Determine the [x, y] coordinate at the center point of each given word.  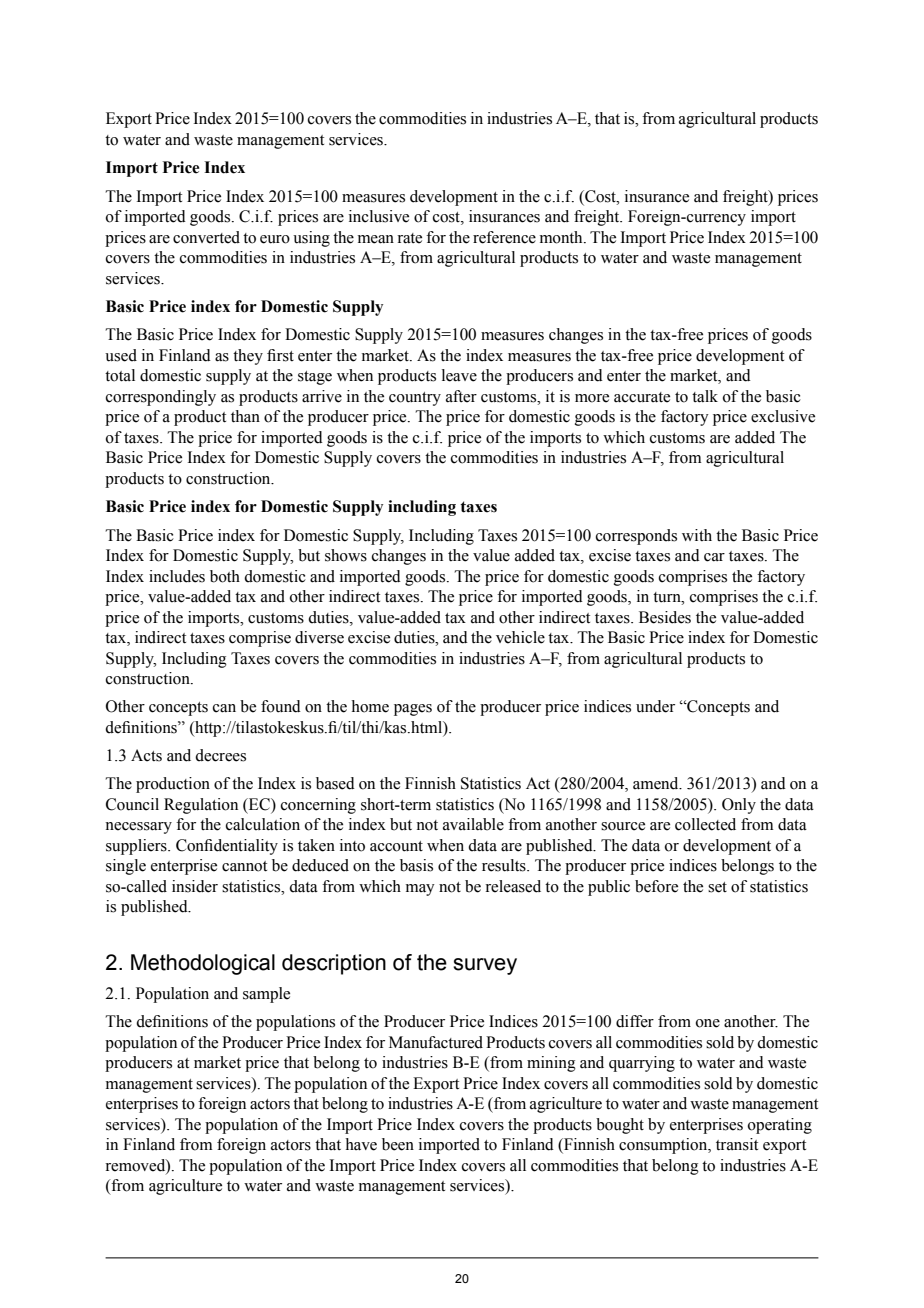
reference [504, 237]
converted [206, 237]
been [398, 1144]
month [562, 237]
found [281, 706]
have [361, 1144]
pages [413, 710]
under [655, 706]
